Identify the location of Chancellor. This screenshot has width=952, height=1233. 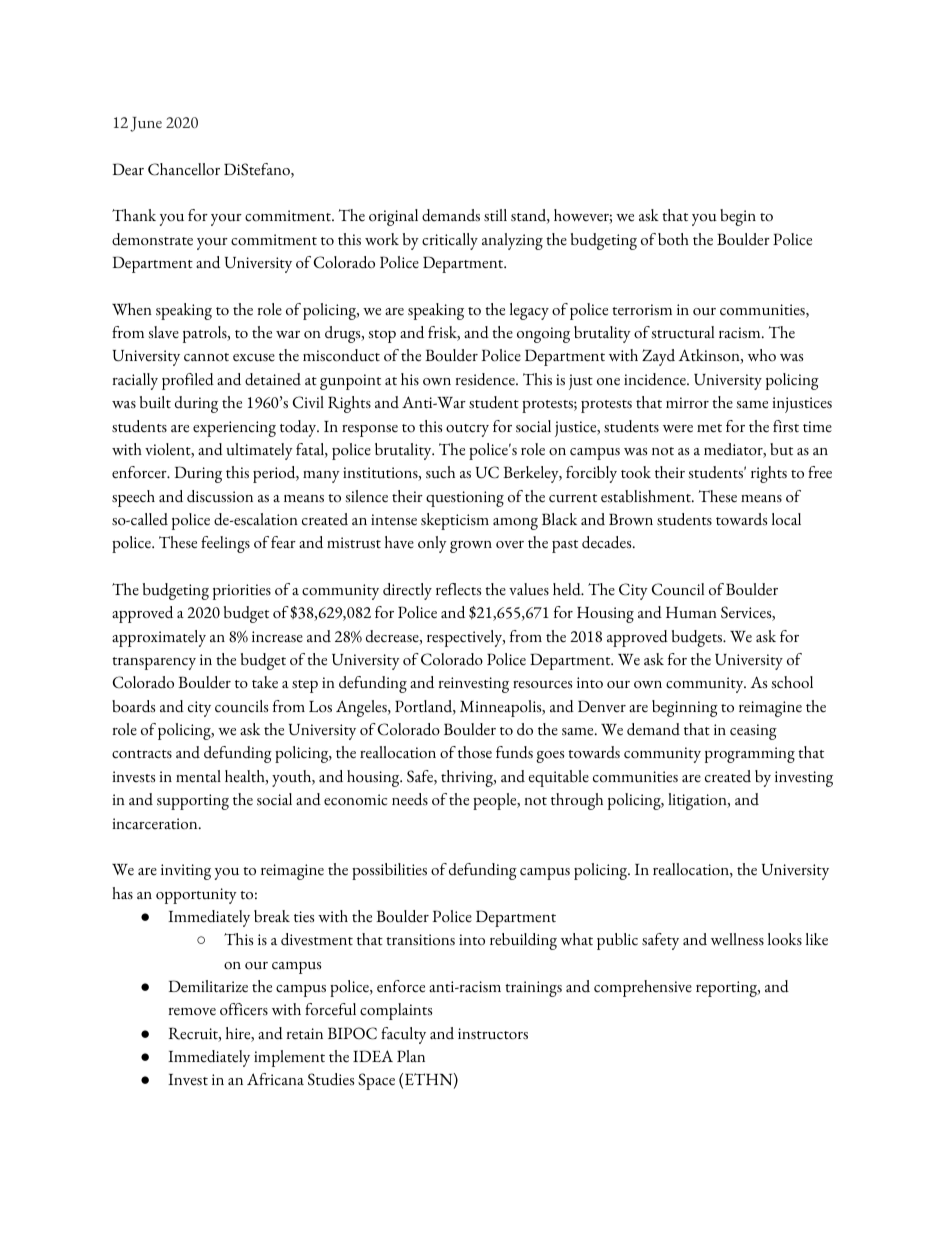
(184, 169).
